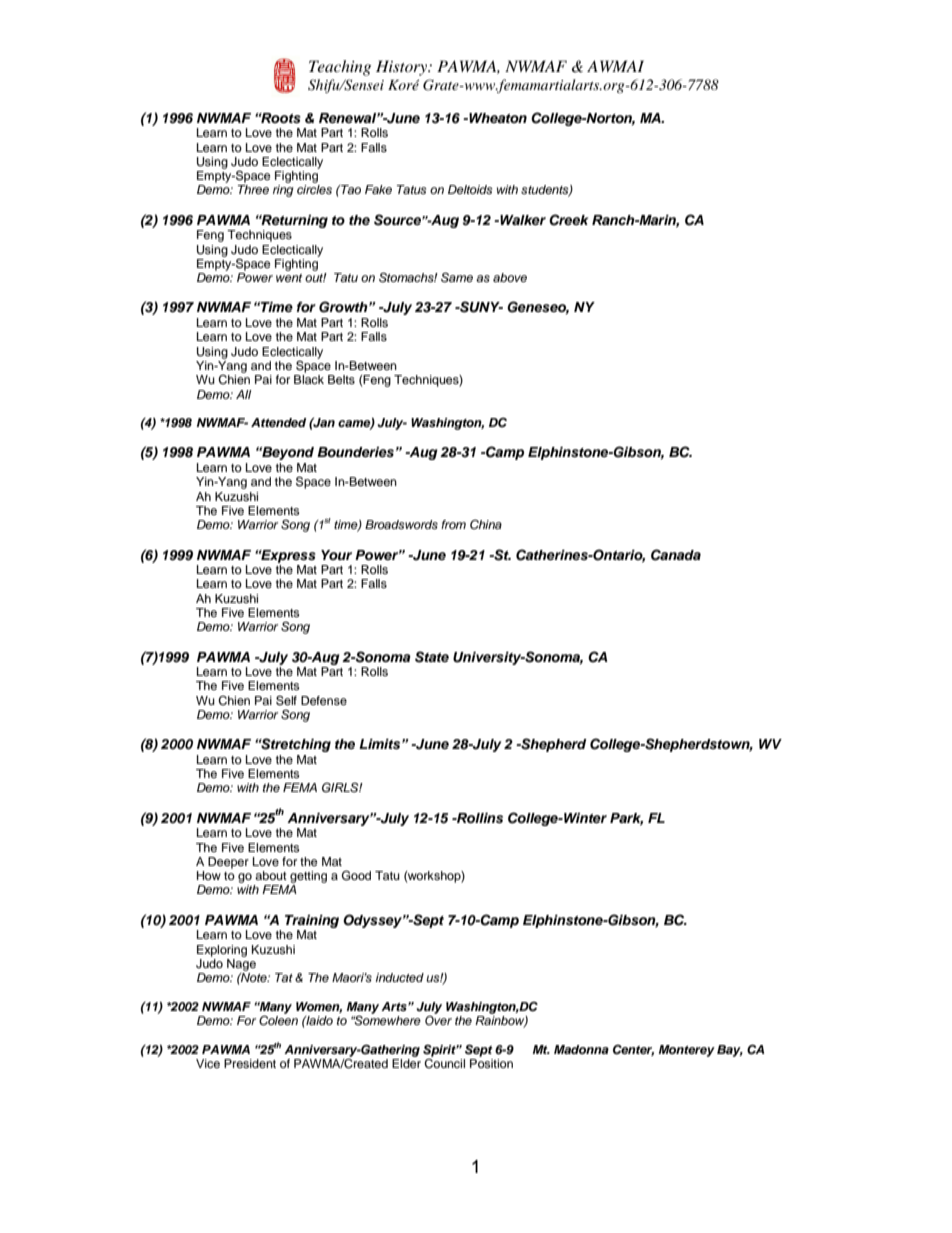 The height and width of the image is (1233, 952). Describe the element at coordinates (522, 220) in the image. I see `Walker` at that location.
